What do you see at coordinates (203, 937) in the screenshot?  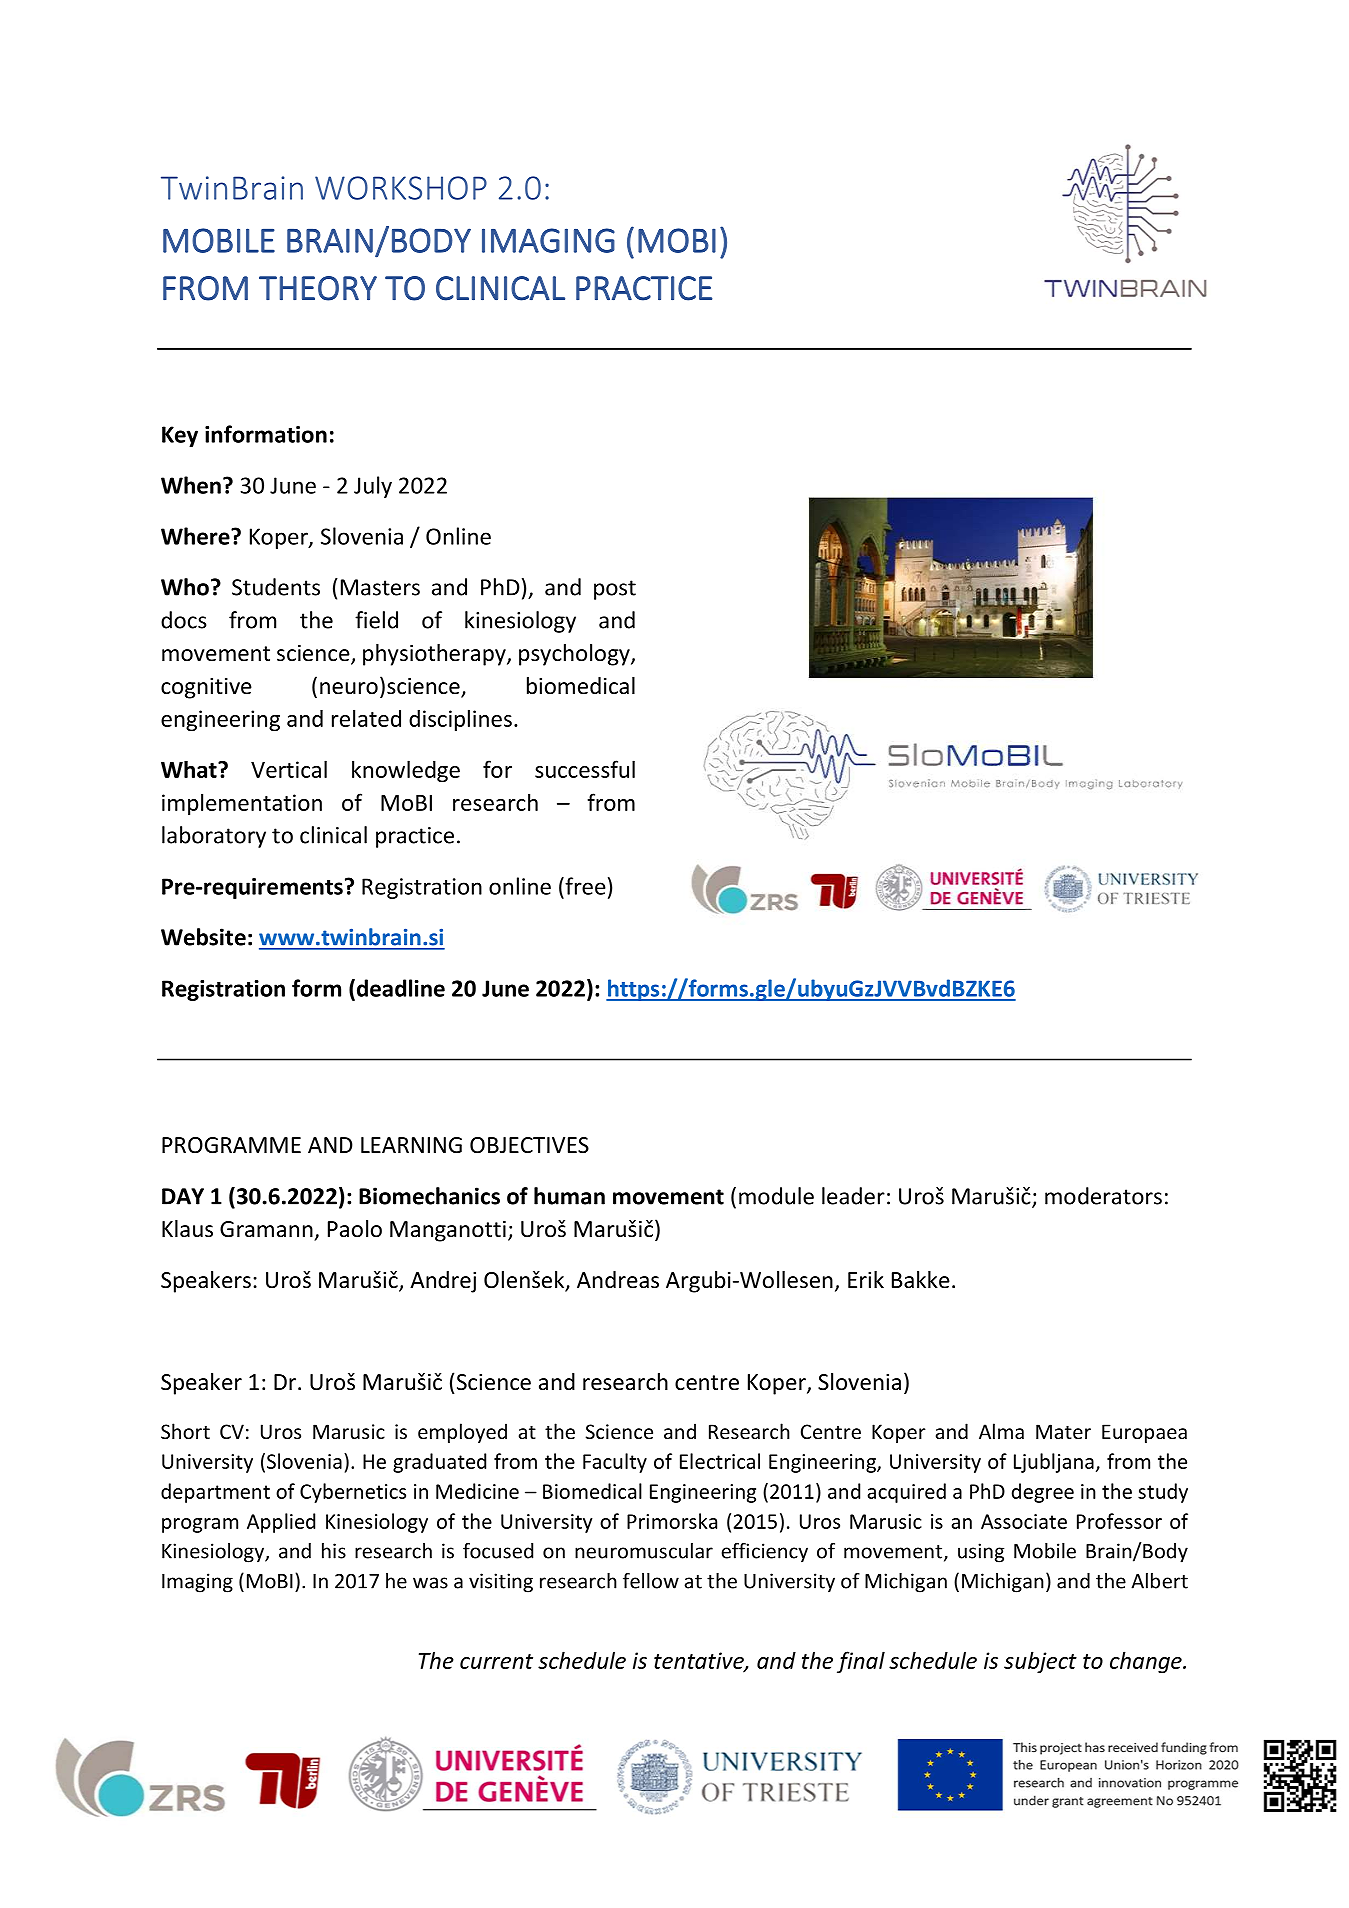 I see `Website` at bounding box center [203, 937].
